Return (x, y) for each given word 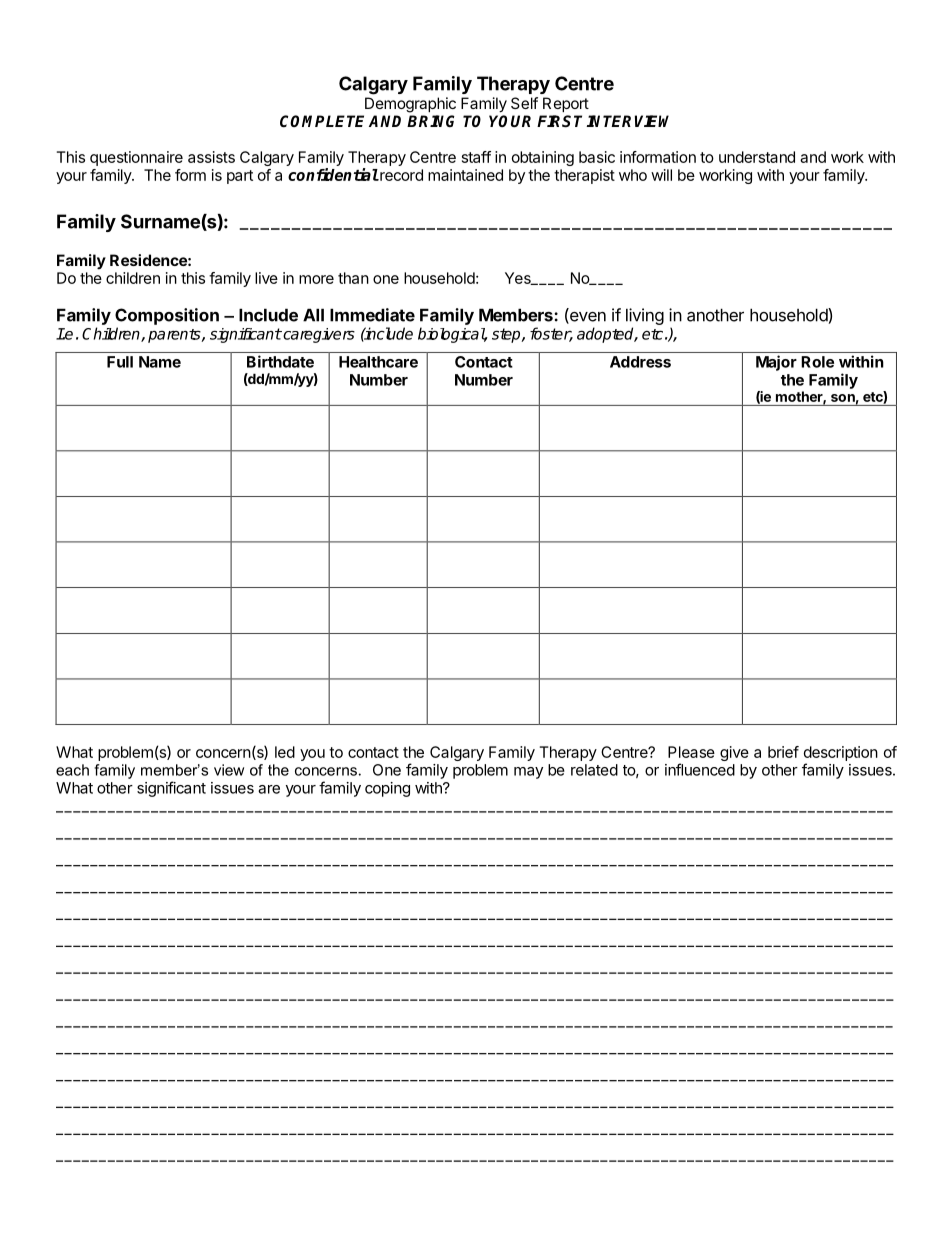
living (645, 316)
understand (757, 157)
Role (817, 362)
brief (783, 752)
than (353, 278)
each (72, 770)
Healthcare (378, 362)
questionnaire (136, 158)
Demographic (410, 105)
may (528, 773)
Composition (167, 316)
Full (120, 362)
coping (387, 789)
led (285, 752)
